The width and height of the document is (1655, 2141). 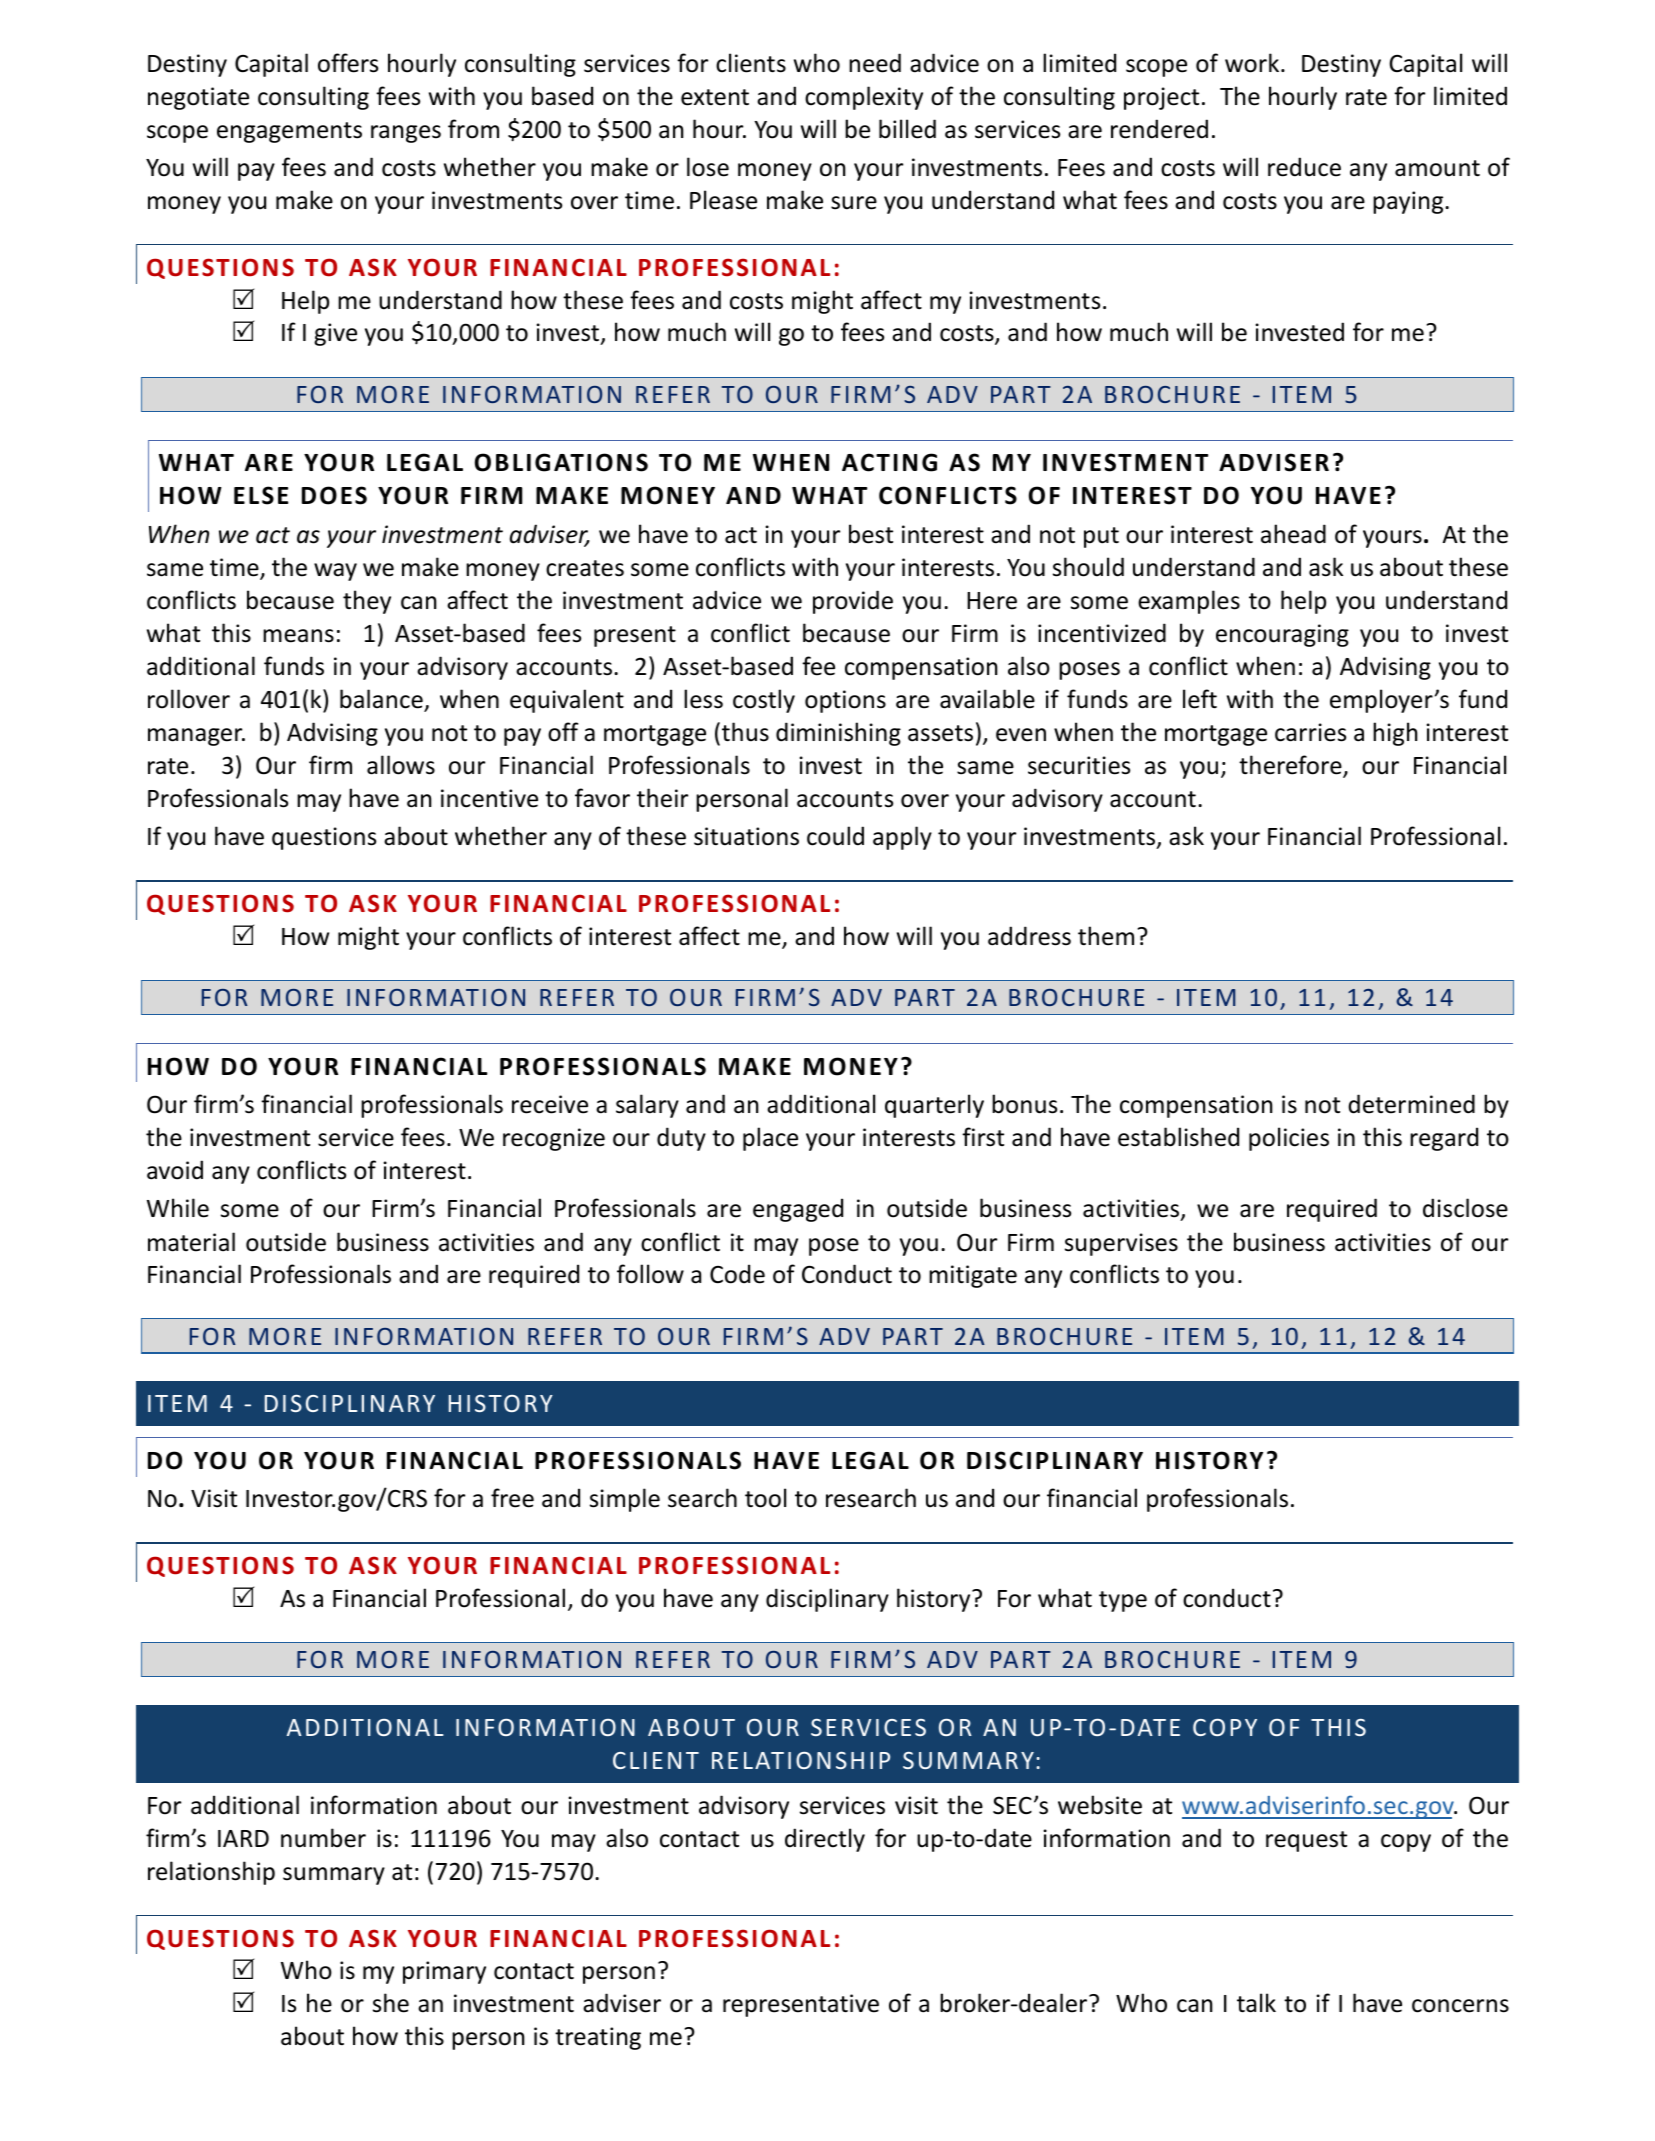 What do you see at coordinates (825, 1840) in the document?
I see `directly` at bounding box center [825, 1840].
